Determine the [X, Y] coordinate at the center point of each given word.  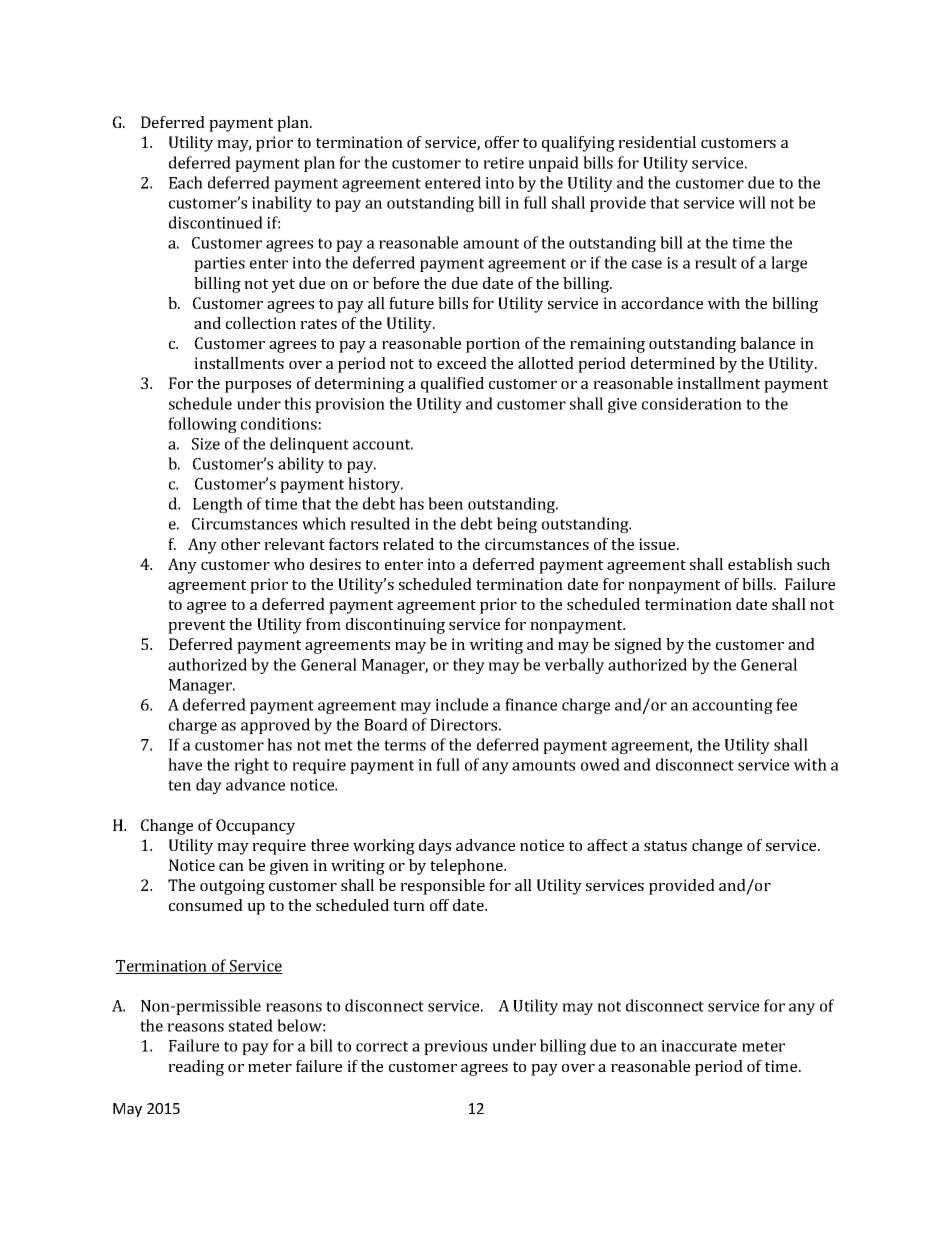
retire [503, 163]
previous [455, 1047]
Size [206, 444]
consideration [692, 403]
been [445, 503]
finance [531, 704]
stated [251, 1025]
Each [186, 182]
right [251, 766]
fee [786, 704]
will [752, 202]
